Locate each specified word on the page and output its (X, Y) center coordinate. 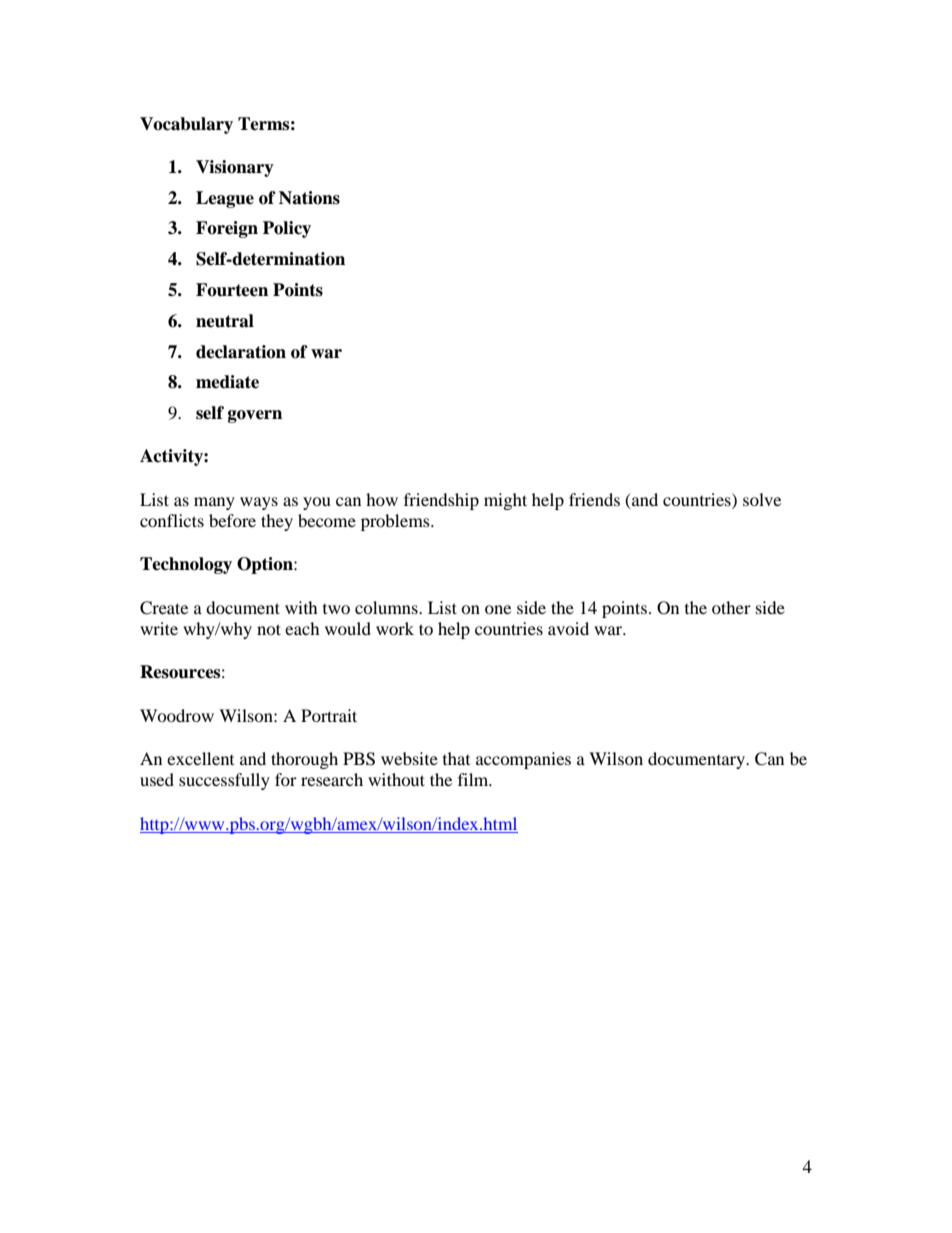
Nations (309, 198)
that (456, 758)
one (498, 609)
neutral (225, 321)
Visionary (235, 168)
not (269, 629)
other (731, 607)
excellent (200, 758)
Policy (287, 229)
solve (762, 499)
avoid (568, 628)
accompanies (523, 760)
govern (255, 416)
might (505, 501)
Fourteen (232, 290)
